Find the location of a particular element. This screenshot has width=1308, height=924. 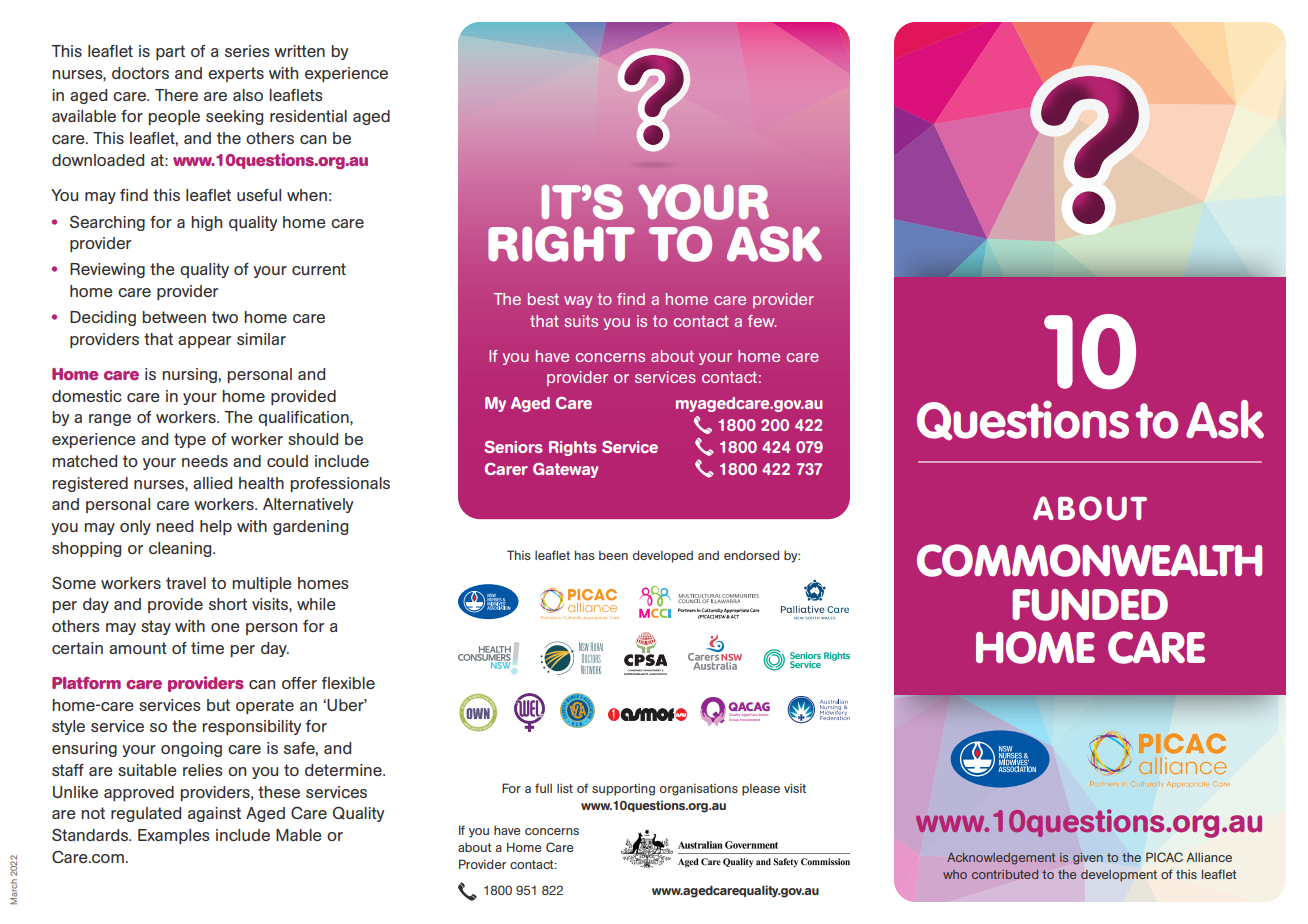

FUNDED is located at coordinates (1090, 605).
